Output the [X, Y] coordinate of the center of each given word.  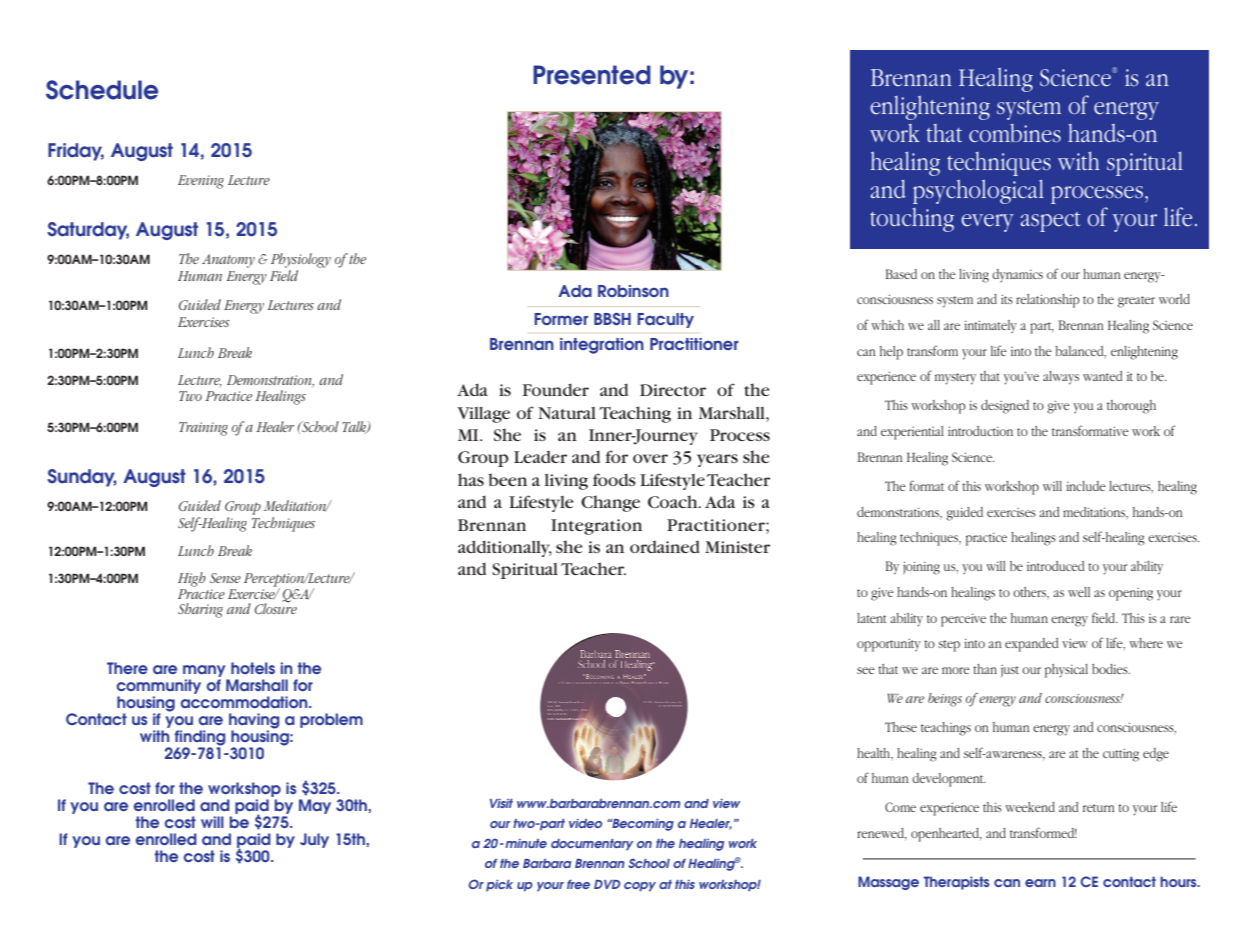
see [866, 670]
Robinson [633, 291]
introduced [1056, 566]
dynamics [1017, 275]
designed [1005, 407]
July [314, 840]
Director [673, 390]
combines [1015, 133]
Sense [225, 578]
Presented [592, 75]
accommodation [245, 702]
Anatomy [228, 261]
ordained [665, 547]
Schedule [102, 90]
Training [203, 429]
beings [945, 700]
